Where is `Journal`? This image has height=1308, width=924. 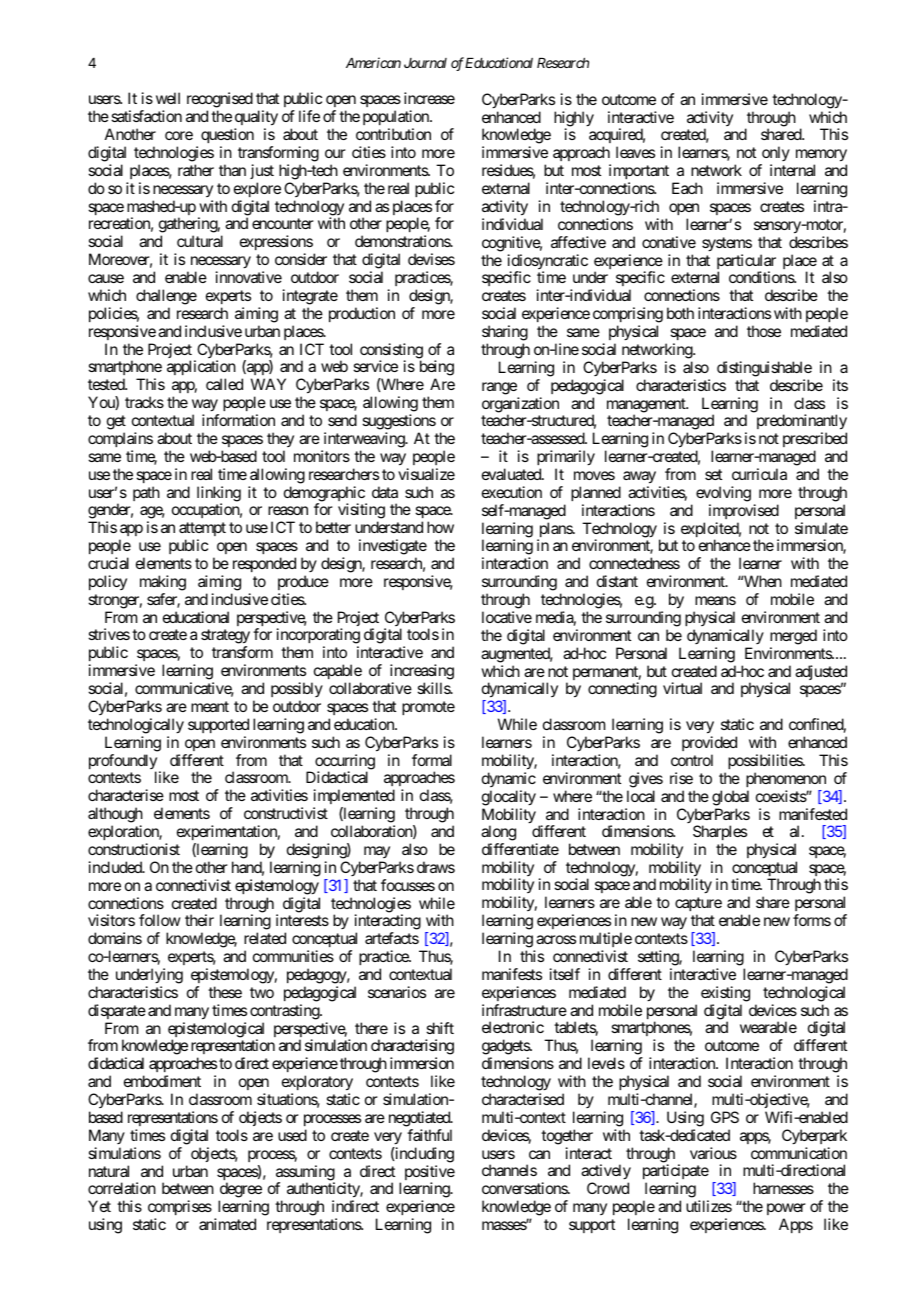 Journal is located at coordinates (425, 63).
